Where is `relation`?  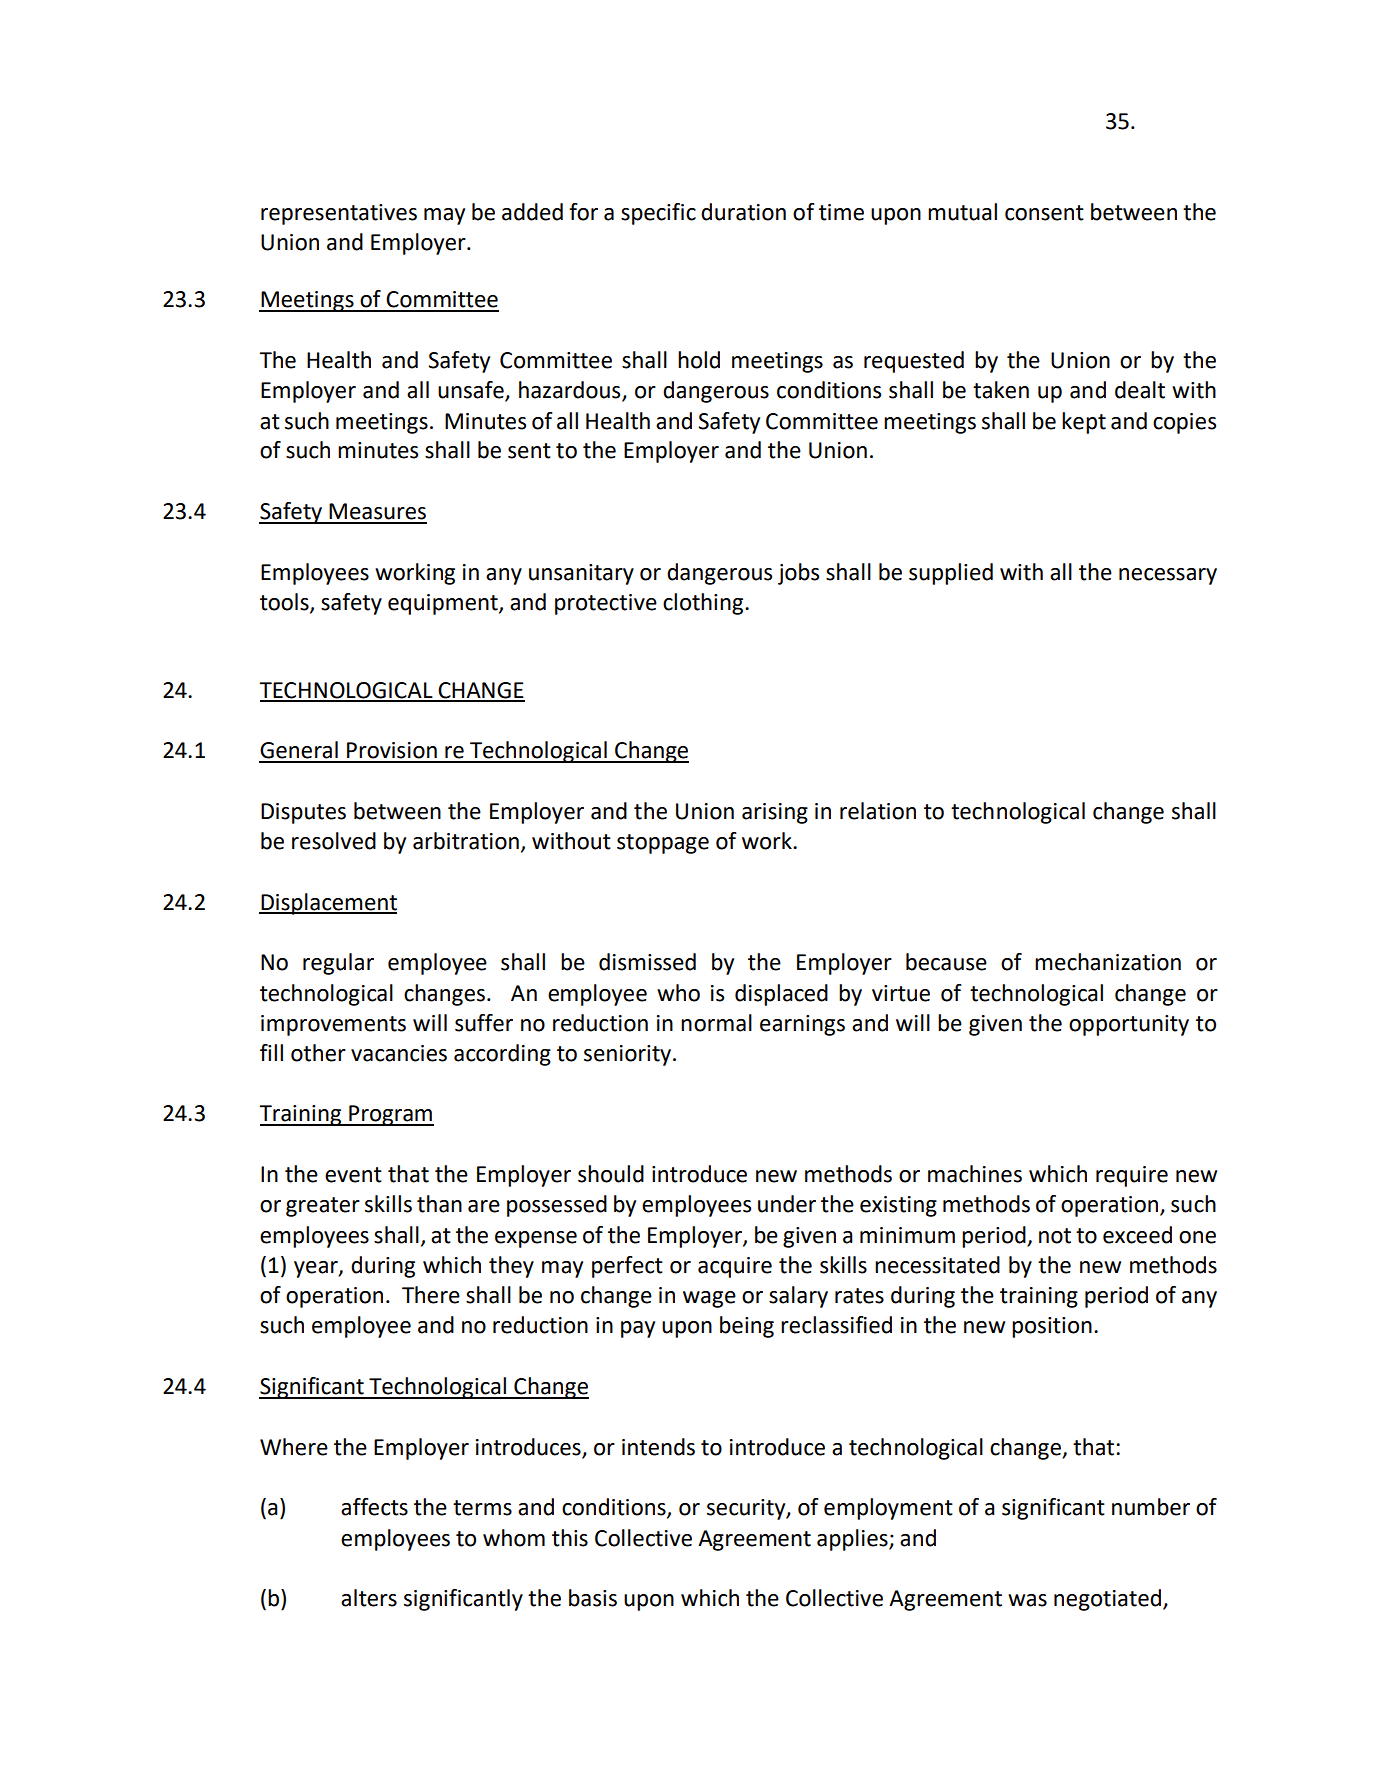 relation is located at coordinates (878, 811).
